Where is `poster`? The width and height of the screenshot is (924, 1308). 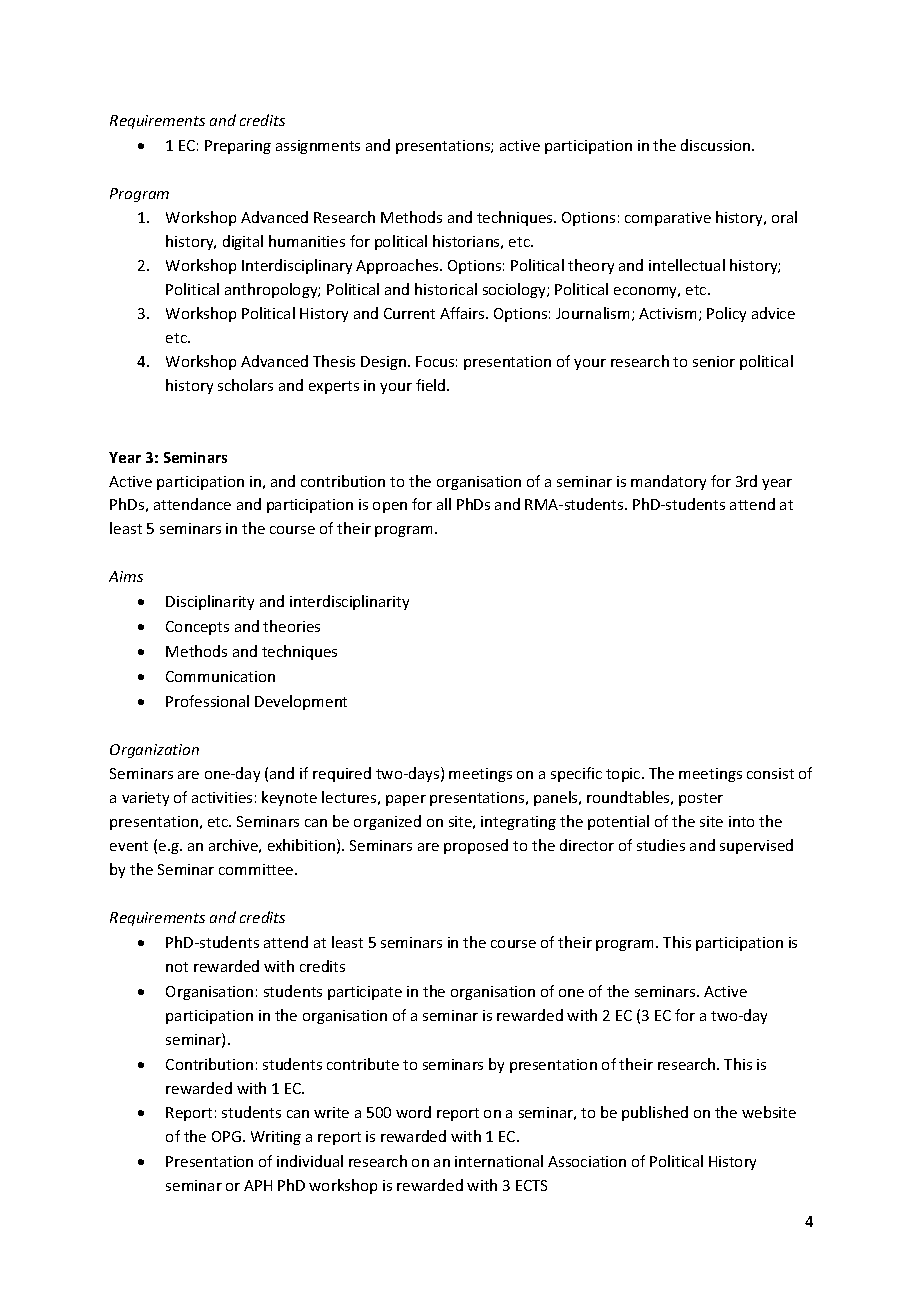
poster is located at coordinates (701, 799).
